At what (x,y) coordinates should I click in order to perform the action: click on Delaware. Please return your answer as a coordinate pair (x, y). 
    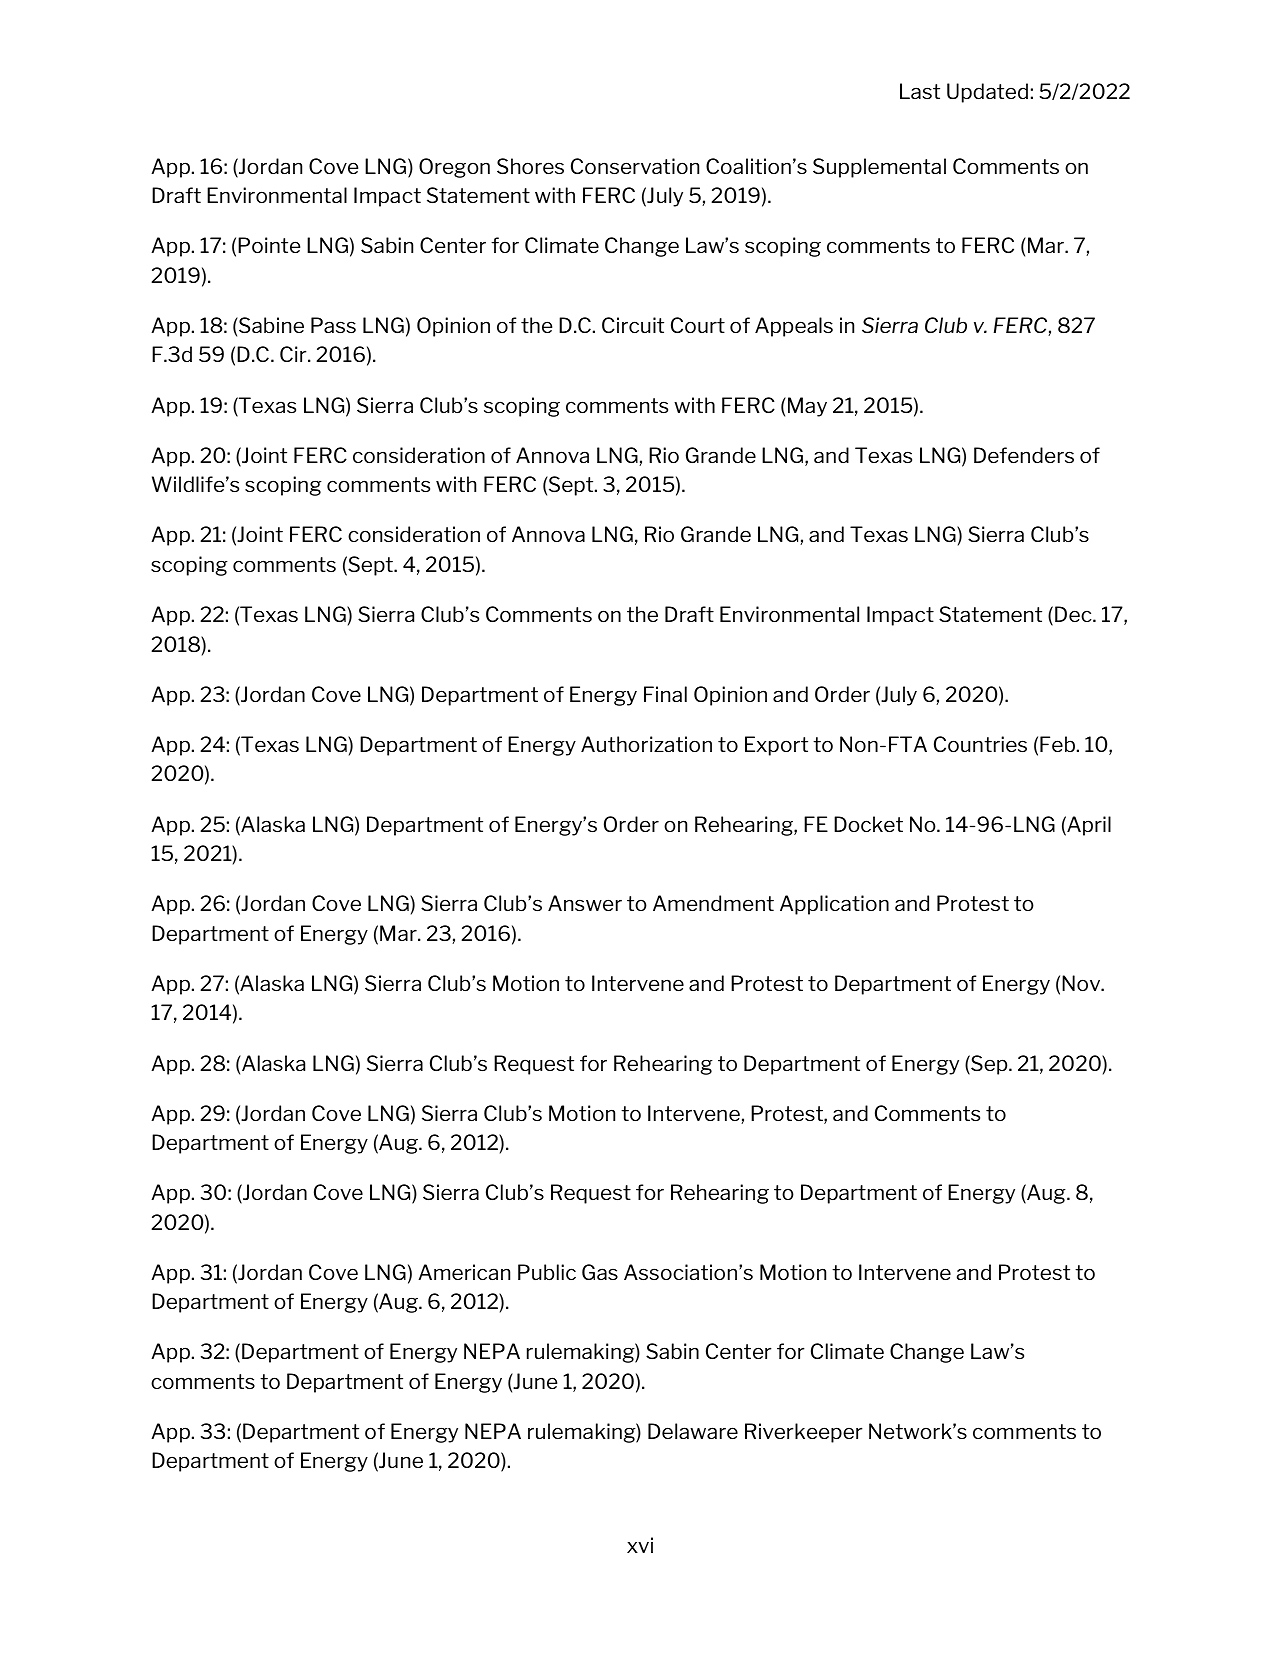
    Looking at the image, I should click on (693, 1431).
